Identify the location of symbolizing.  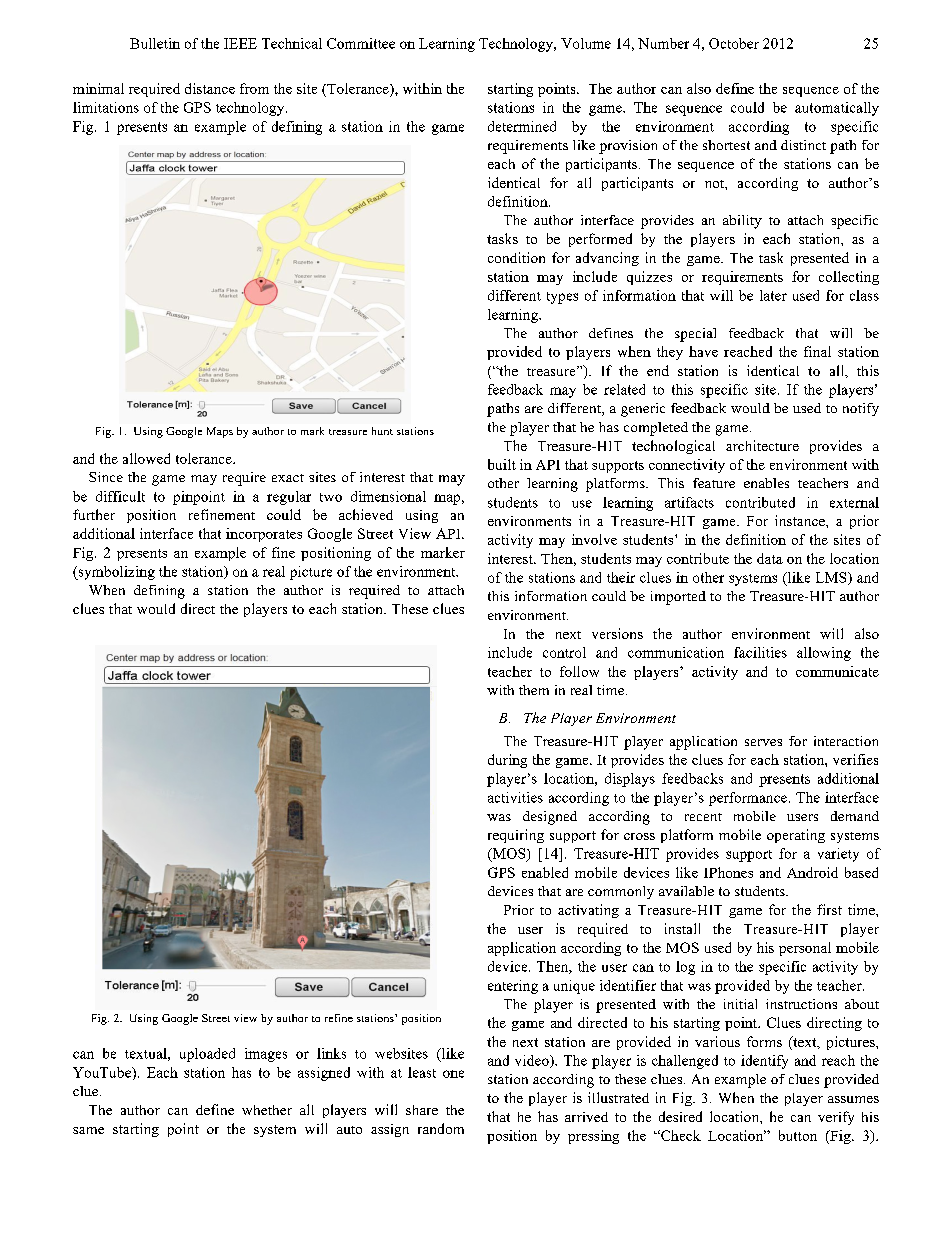
(115, 573).
